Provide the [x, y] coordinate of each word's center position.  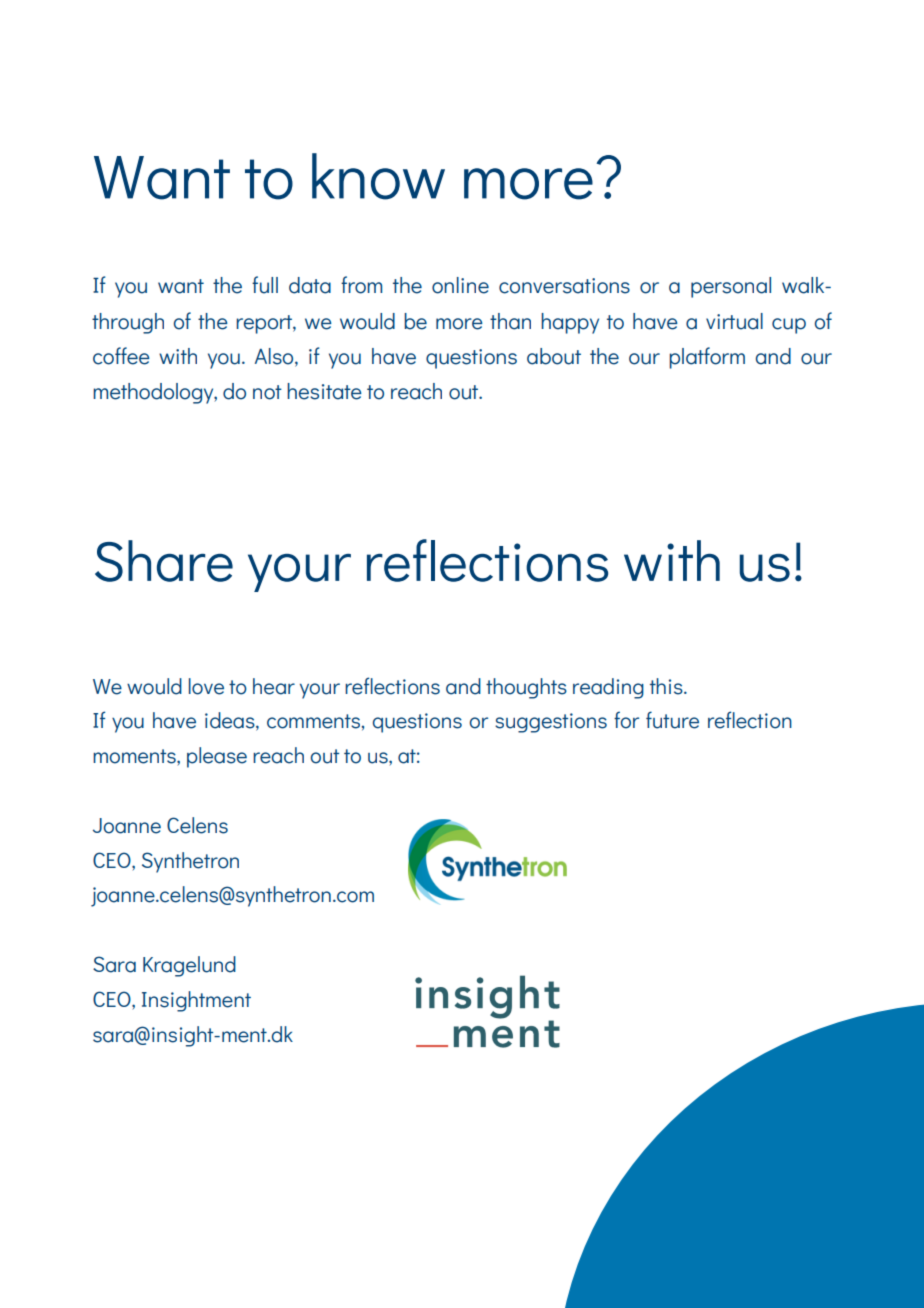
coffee [121, 356]
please [217, 757]
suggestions [551, 723]
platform [707, 358]
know [378, 176]
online [460, 285]
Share [164, 561]
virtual [734, 321]
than [510, 321]
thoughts [526, 688]
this [667, 686]
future [672, 720]
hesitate [324, 391]
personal [731, 287]
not [267, 392]
